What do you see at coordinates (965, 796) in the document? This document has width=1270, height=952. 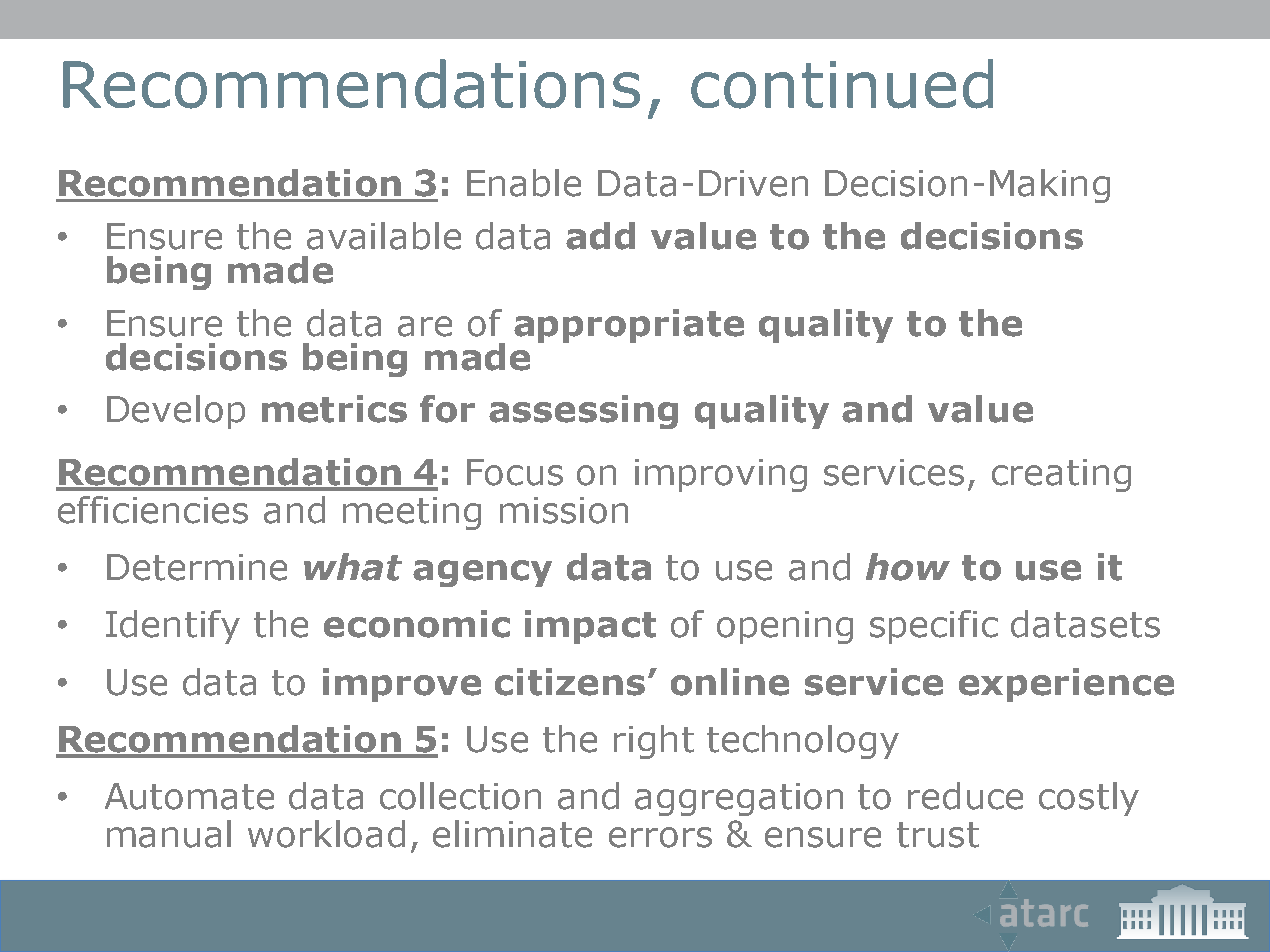 I see `reduce` at bounding box center [965, 796].
